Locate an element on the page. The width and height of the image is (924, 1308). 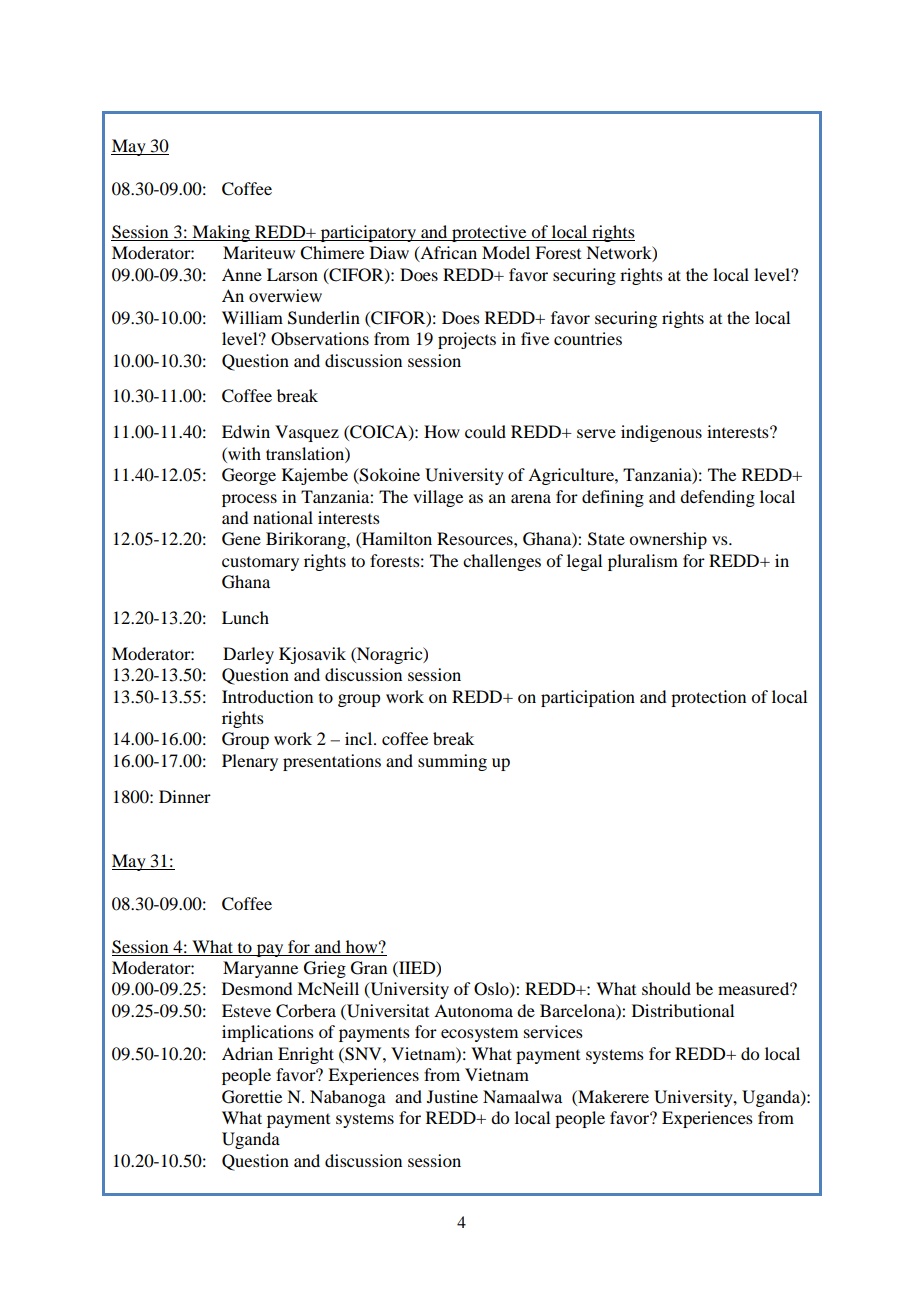
Making is located at coordinates (221, 233).
